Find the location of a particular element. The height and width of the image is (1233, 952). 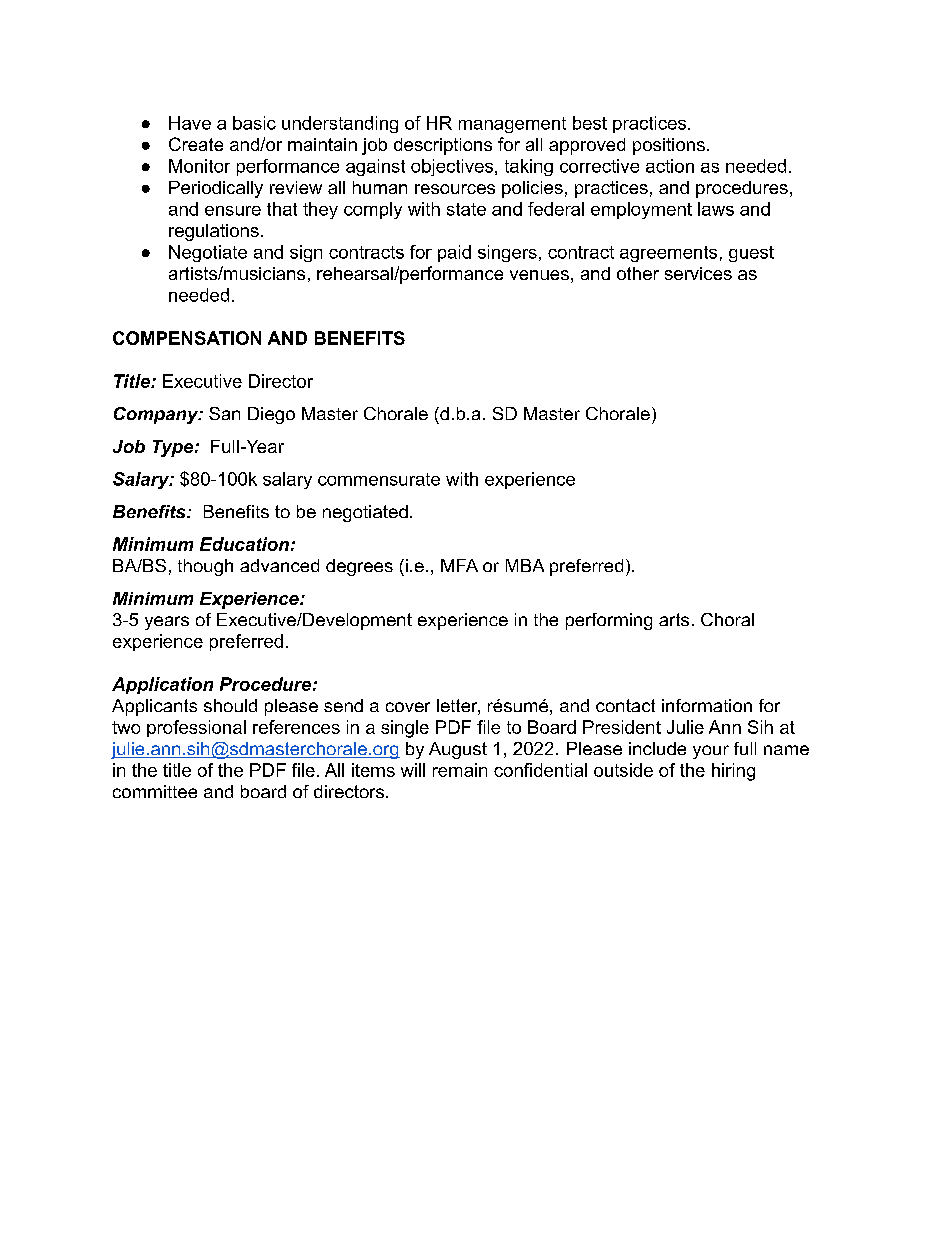

though is located at coordinates (205, 567).
